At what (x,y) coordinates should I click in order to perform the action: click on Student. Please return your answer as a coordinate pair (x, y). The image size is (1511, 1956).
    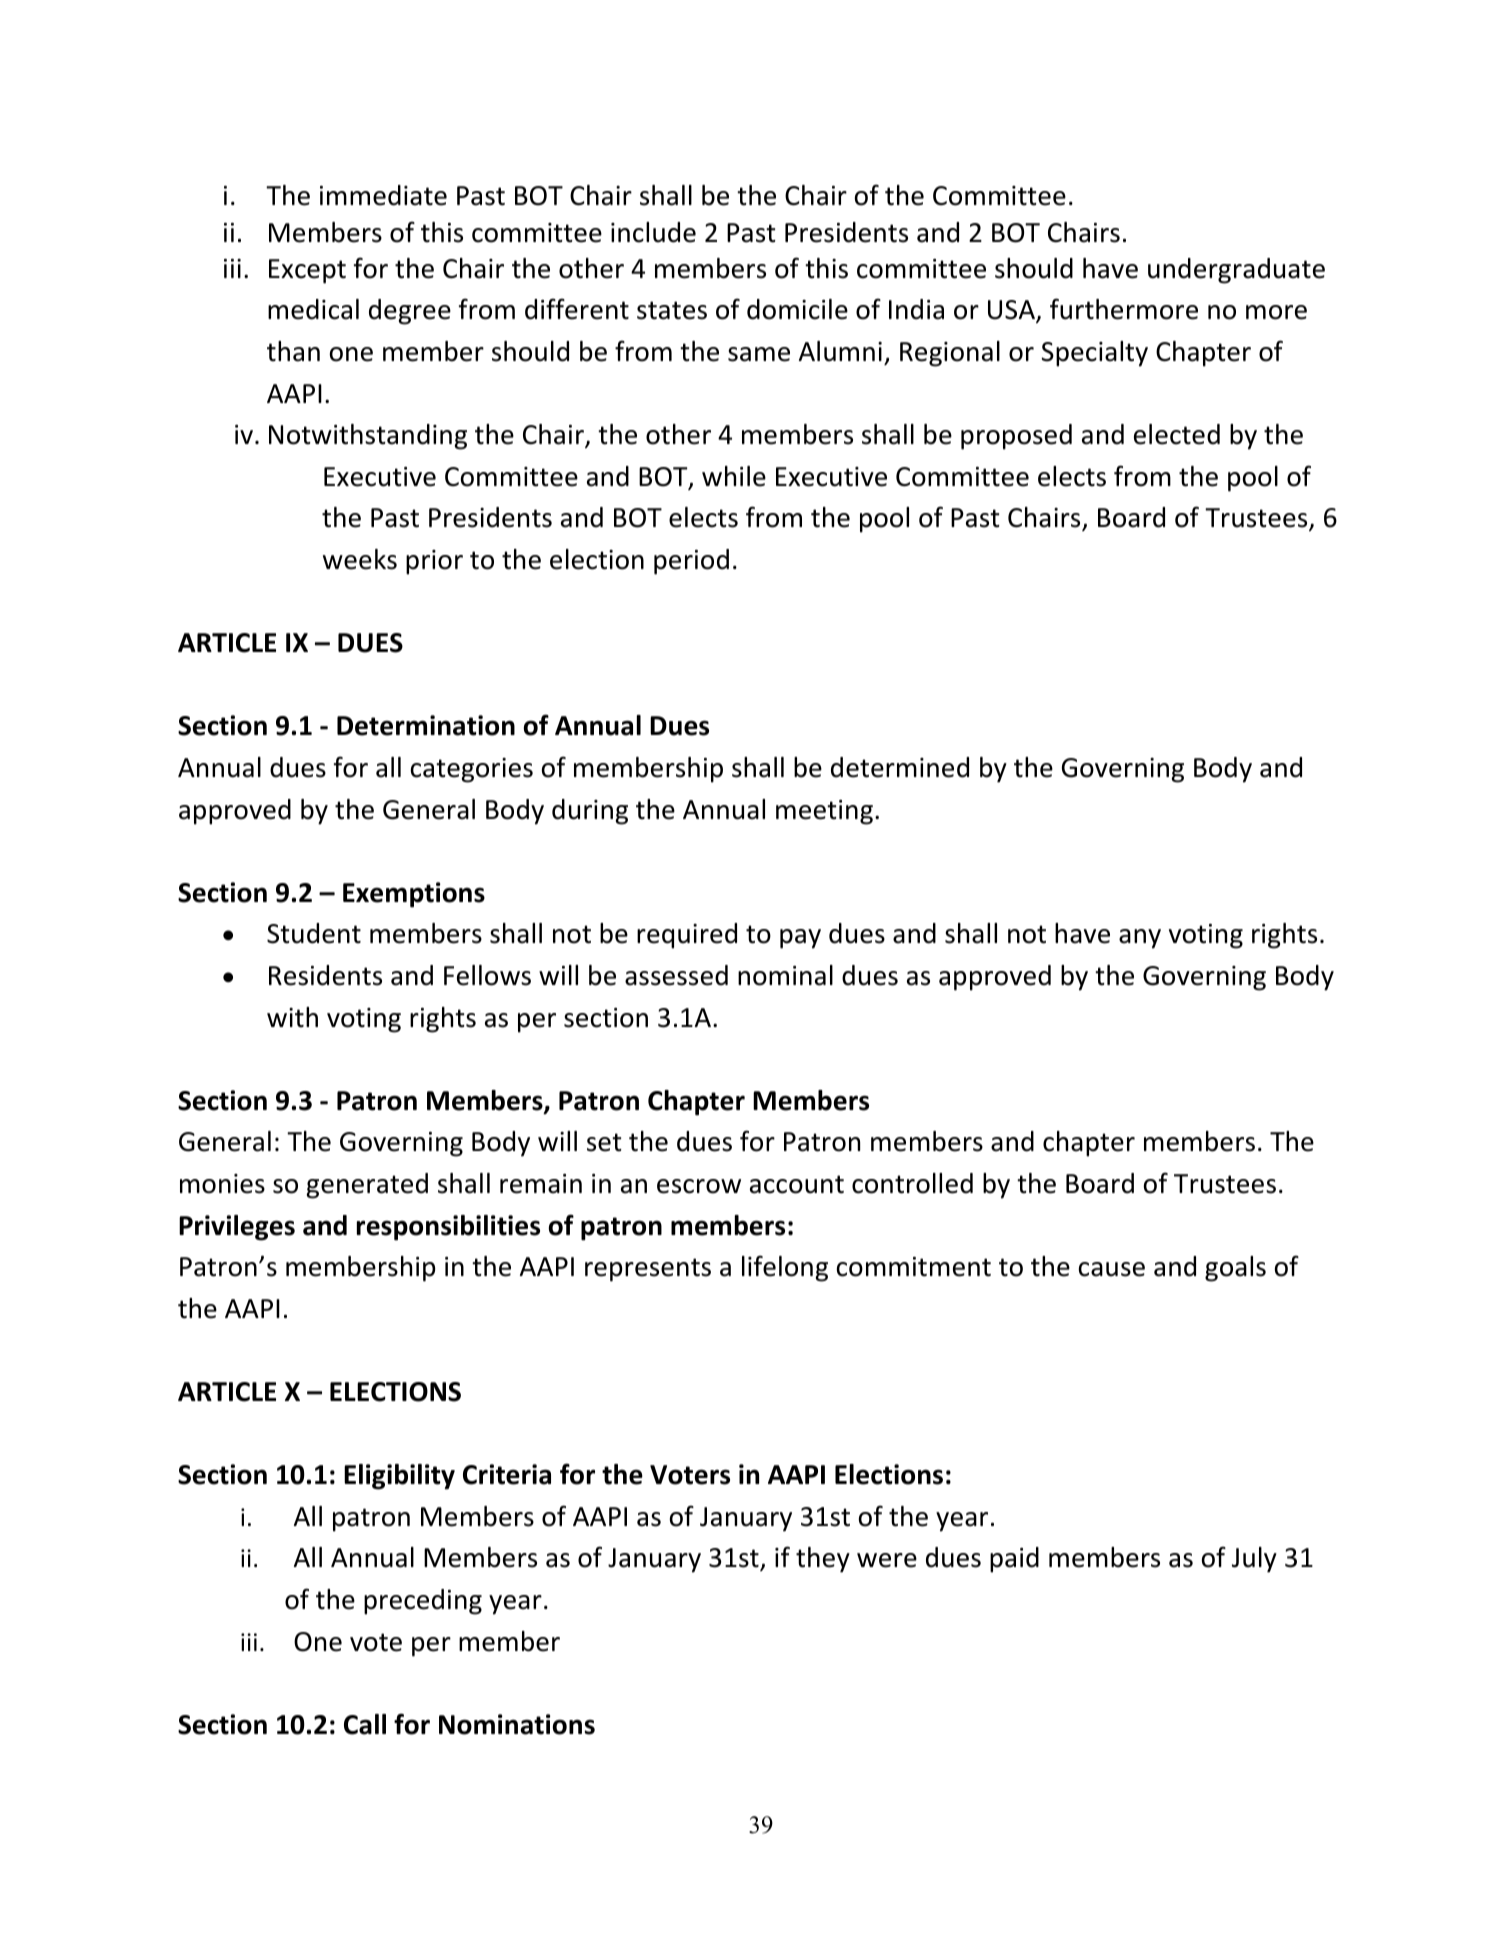
    Looking at the image, I should click on (314, 933).
